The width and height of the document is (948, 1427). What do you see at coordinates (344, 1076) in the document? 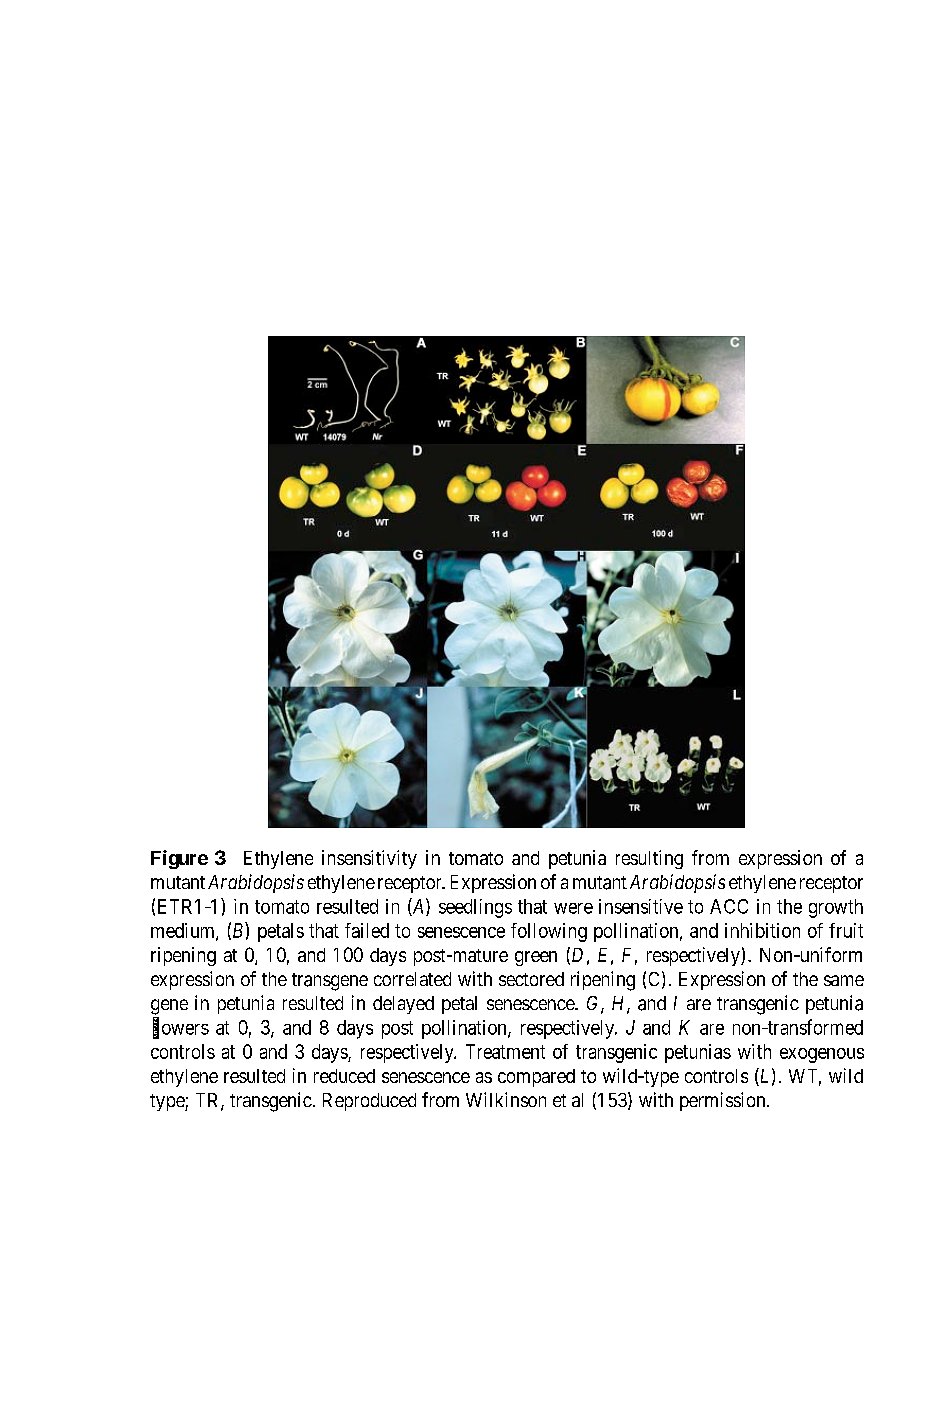
I see `reduced` at bounding box center [344, 1076].
